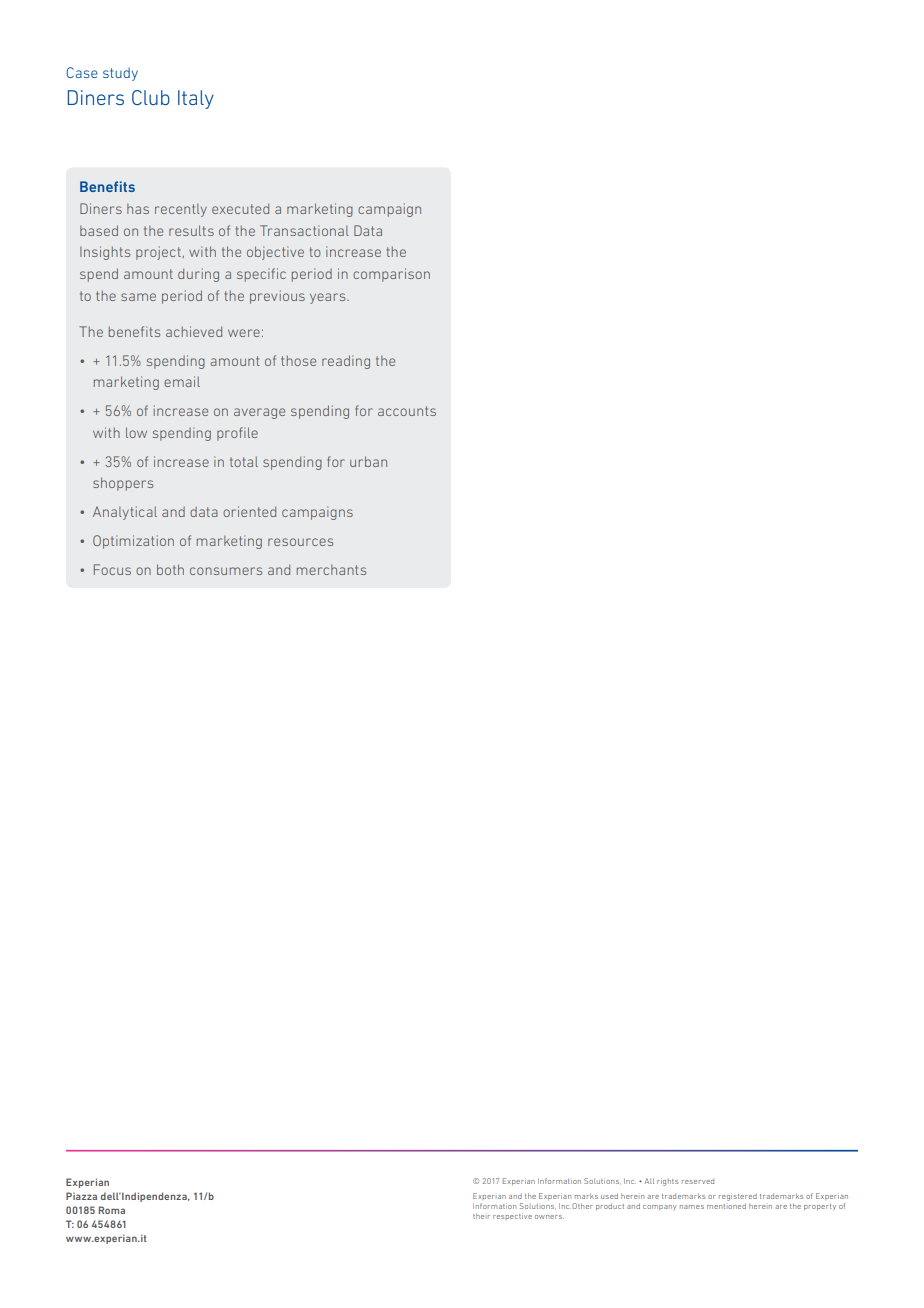 The height and width of the image is (1308, 924). Describe the element at coordinates (407, 411) in the image. I see `accounts` at that location.
